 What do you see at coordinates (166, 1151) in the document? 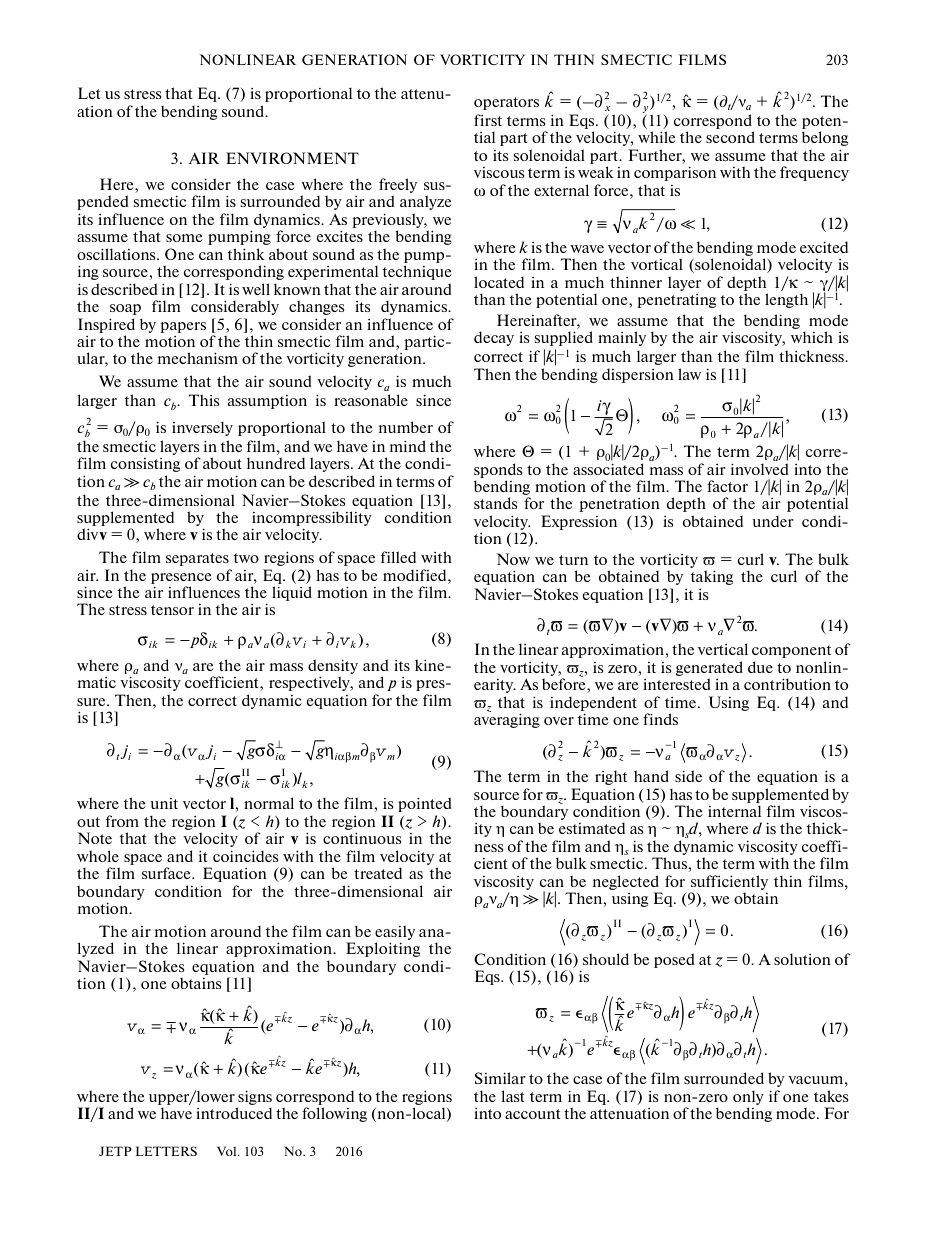
I see `LETTERS` at bounding box center [166, 1151].
